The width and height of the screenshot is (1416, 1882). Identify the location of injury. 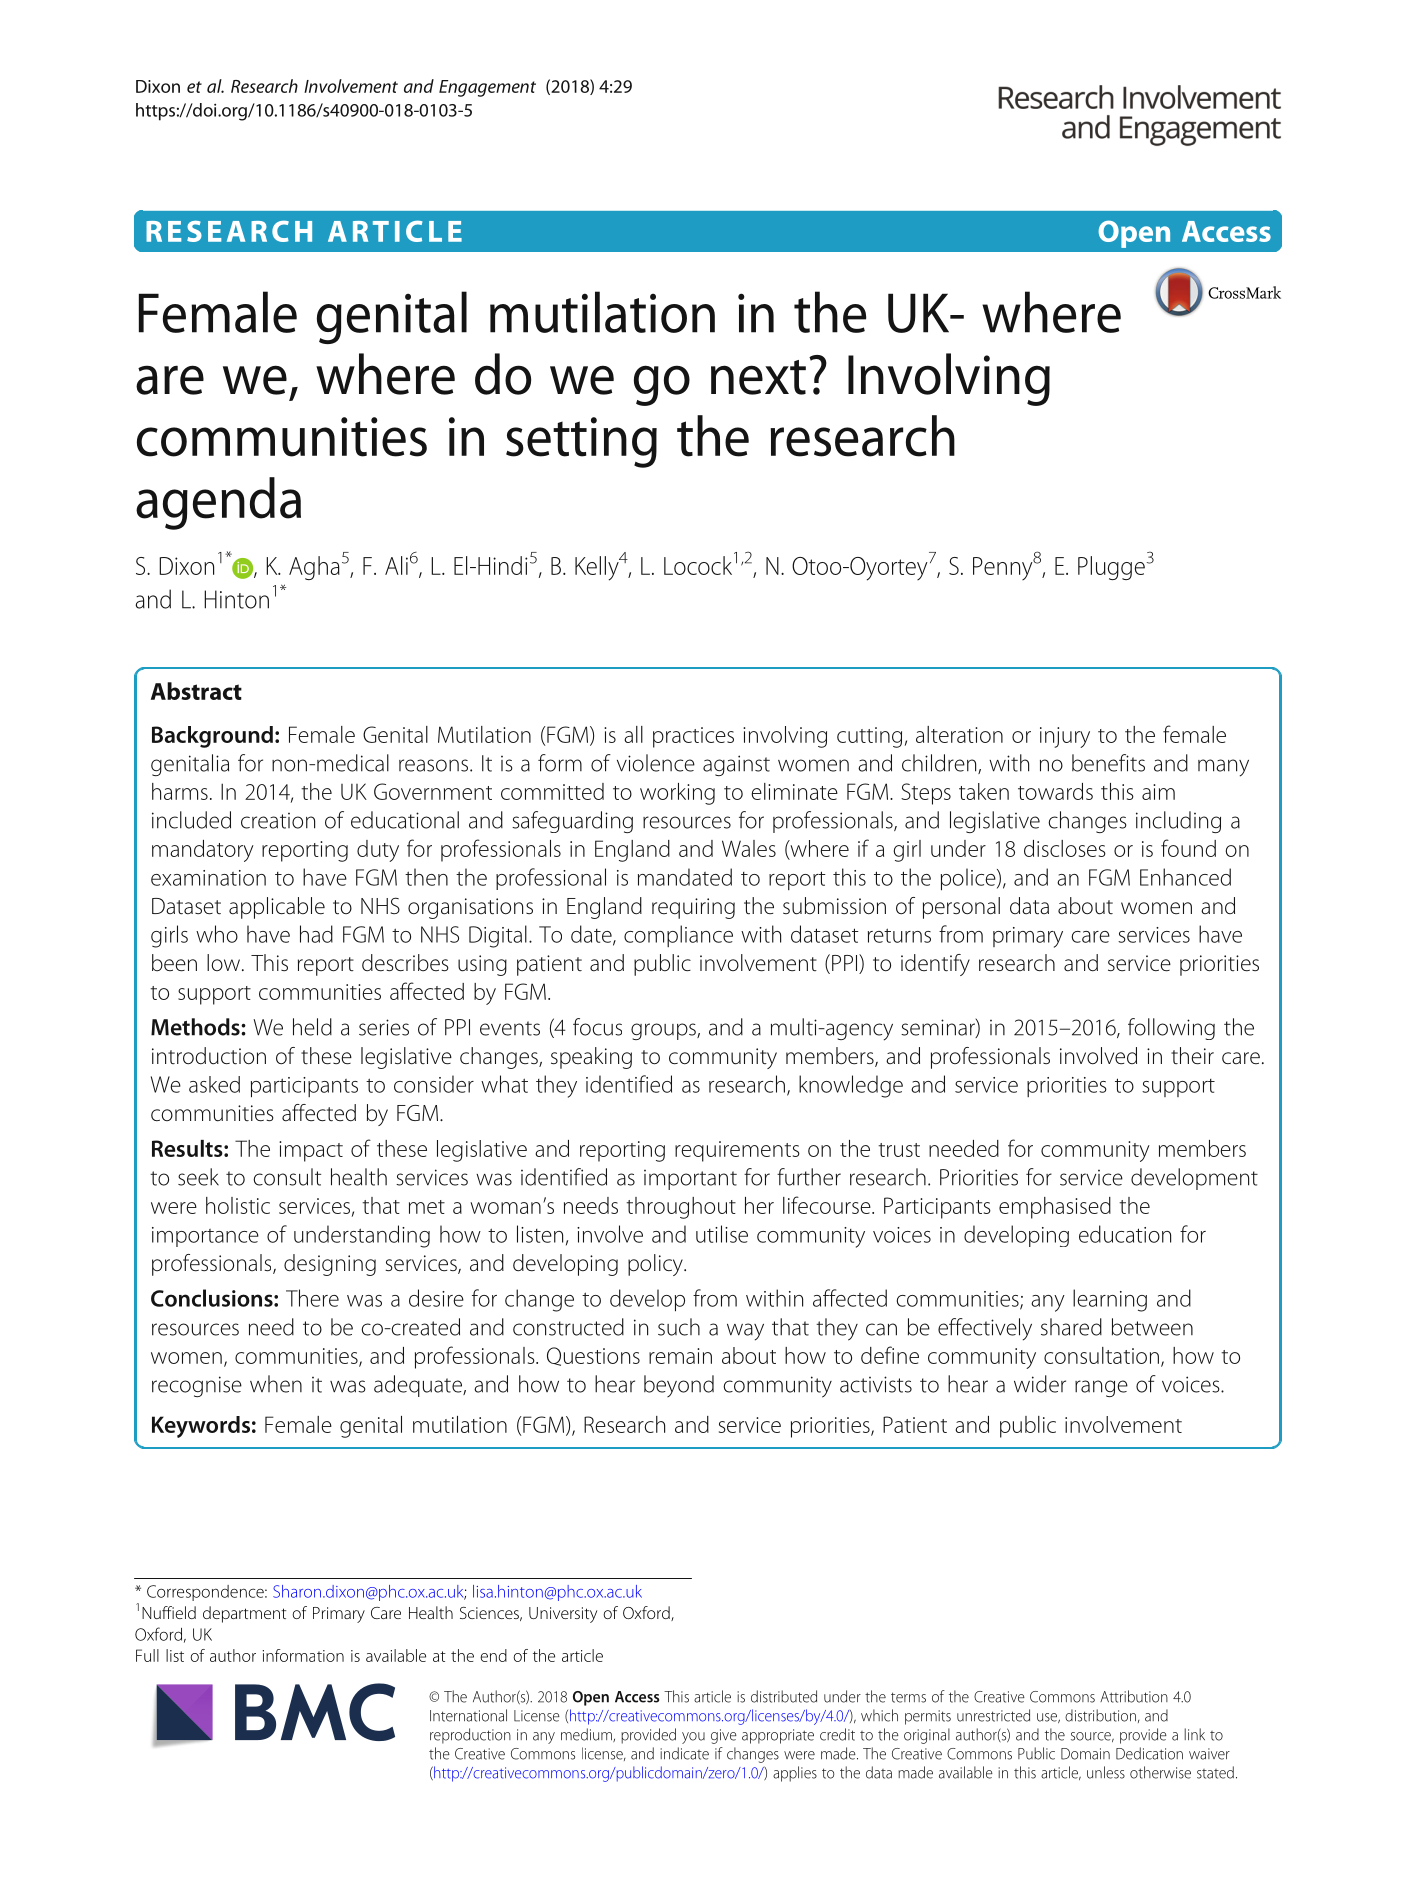
(1065, 737).
